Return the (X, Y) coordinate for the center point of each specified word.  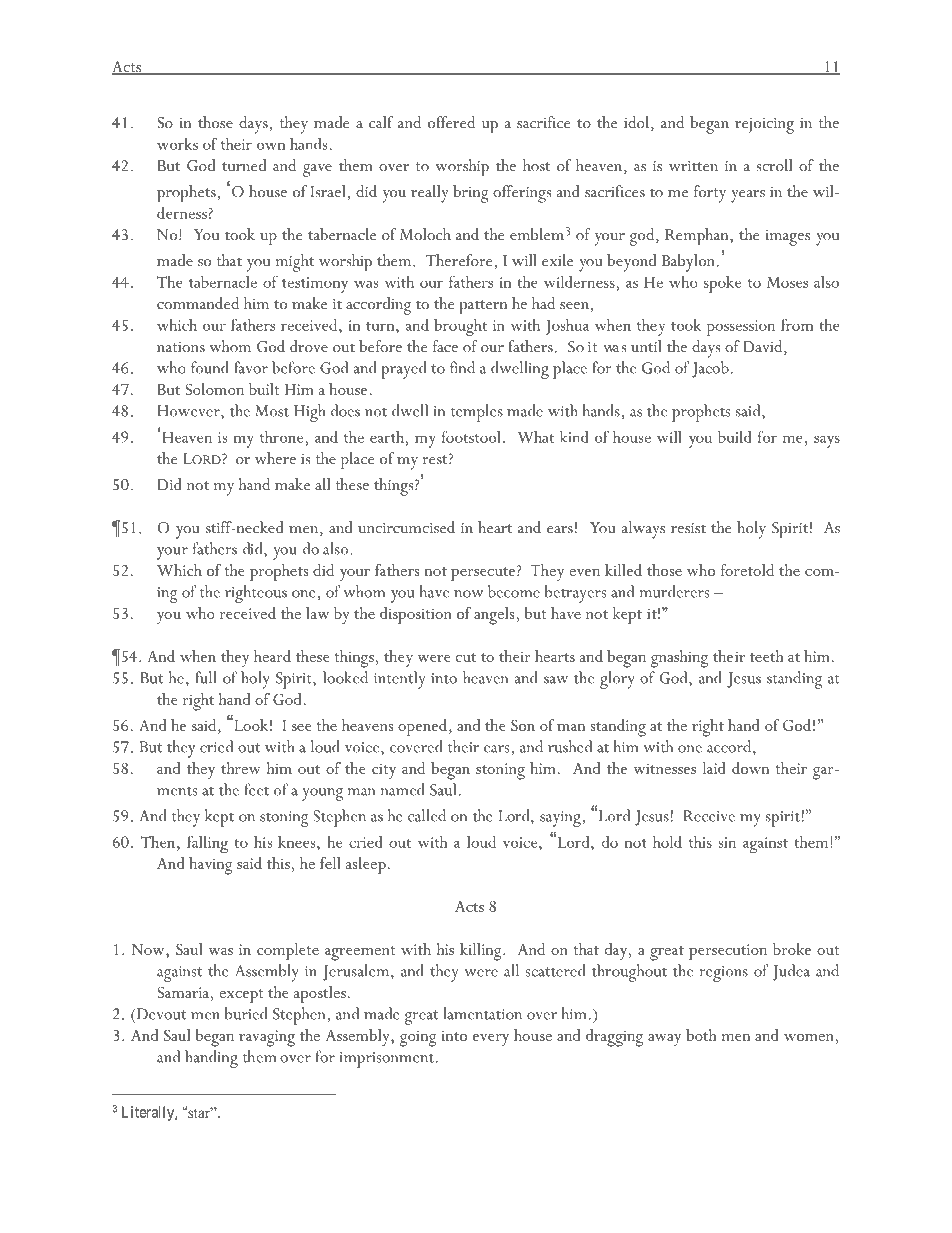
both (701, 1035)
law (317, 613)
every (491, 1040)
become (514, 591)
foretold (747, 570)
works (177, 144)
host (536, 165)
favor (251, 367)
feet (257, 789)
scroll (774, 165)
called (427, 815)
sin (727, 842)
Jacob (710, 369)
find (462, 367)
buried (246, 1013)
